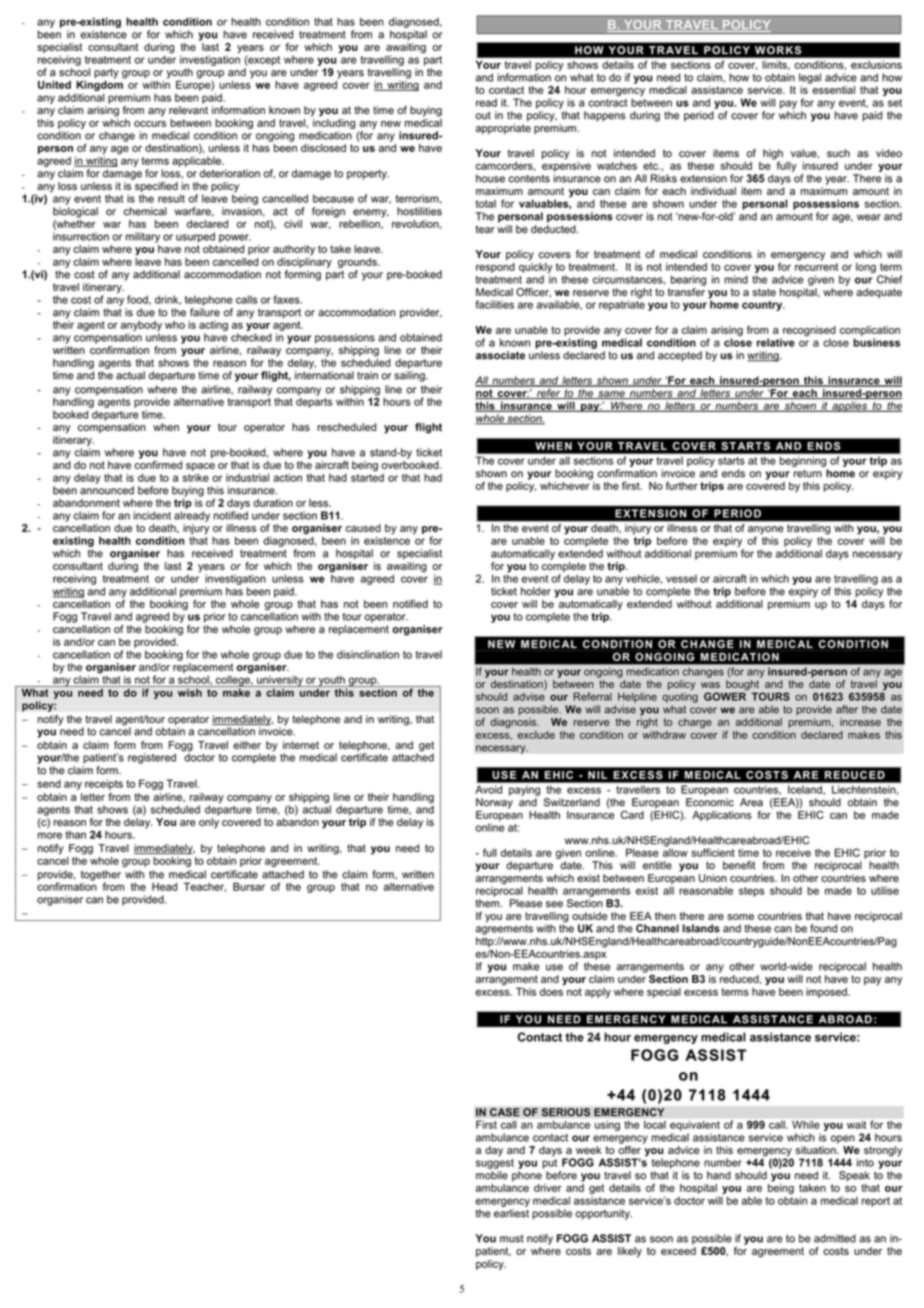 The height and width of the screenshot is (1308, 924). What do you see at coordinates (835, 1238) in the screenshot?
I see `admitted` at bounding box center [835, 1238].
